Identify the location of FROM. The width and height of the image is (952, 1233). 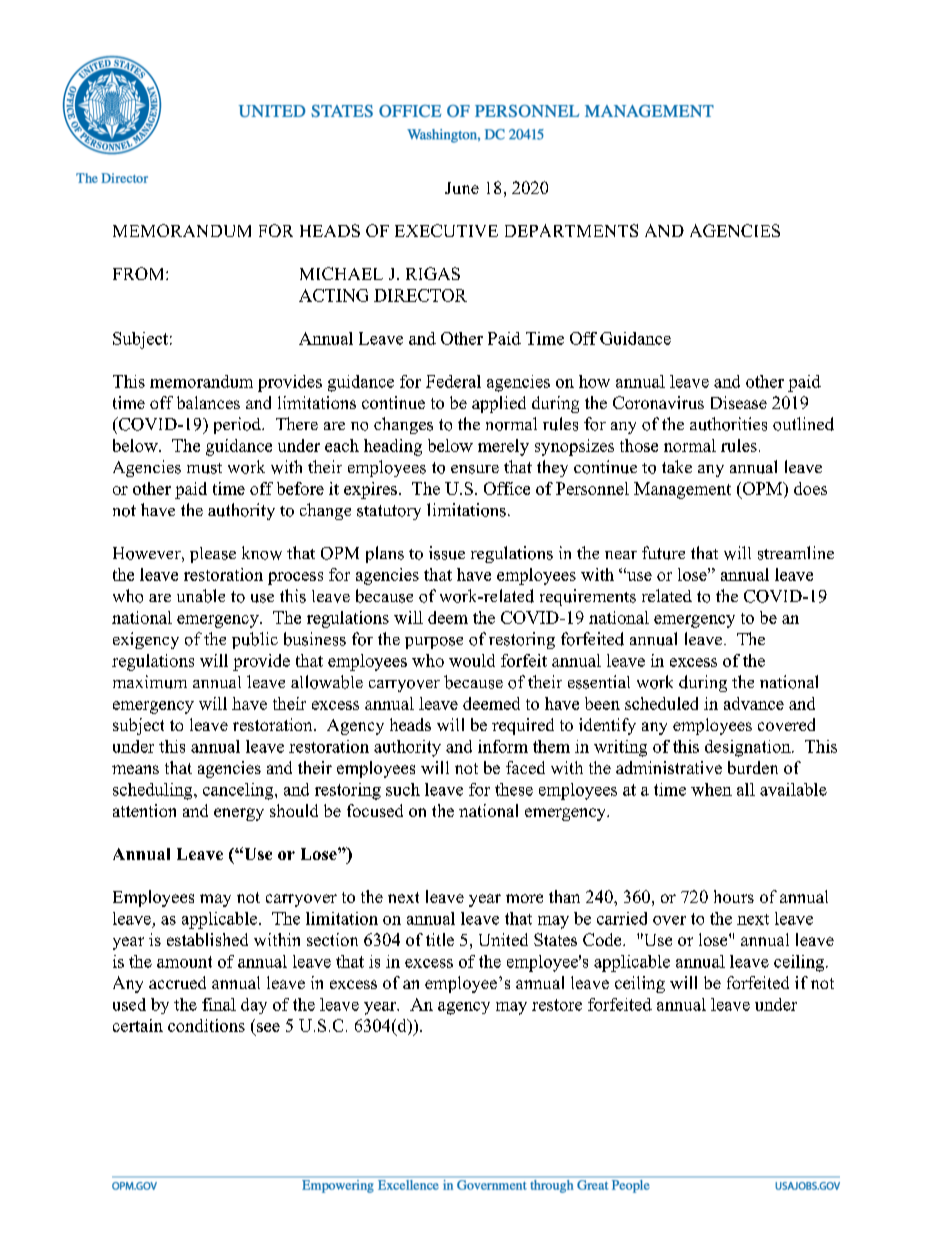
(140, 273).
